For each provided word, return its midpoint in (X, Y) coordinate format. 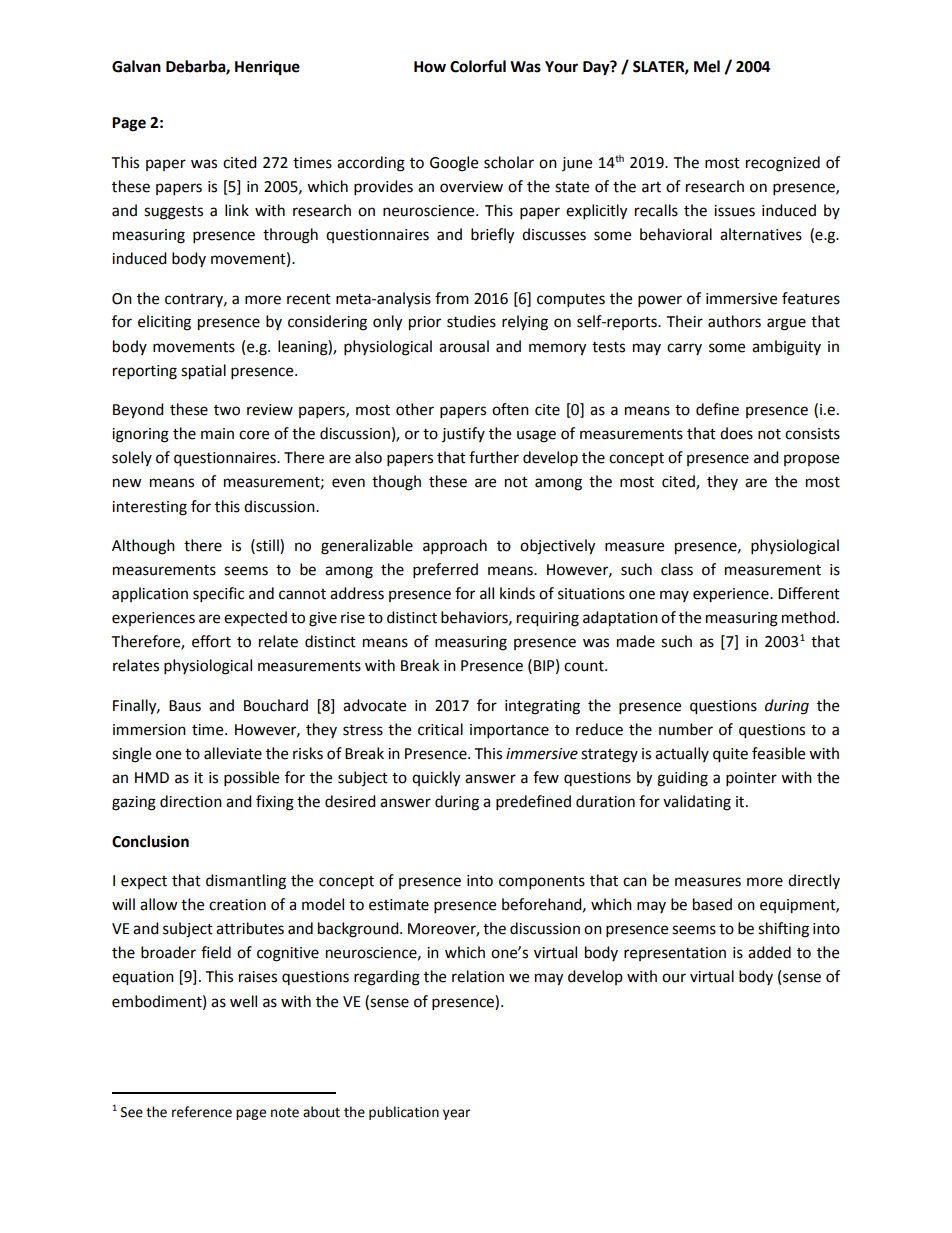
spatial (203, 372)
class (677, 569)
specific (218, 595)
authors (734, 321)
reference (202, 1112)
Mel (707, 66)
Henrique (267, 68)
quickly (436, 779)
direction (191, 801)
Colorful (478, 66)
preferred (445, 571)
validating (697, 803)
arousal (464, 346)
